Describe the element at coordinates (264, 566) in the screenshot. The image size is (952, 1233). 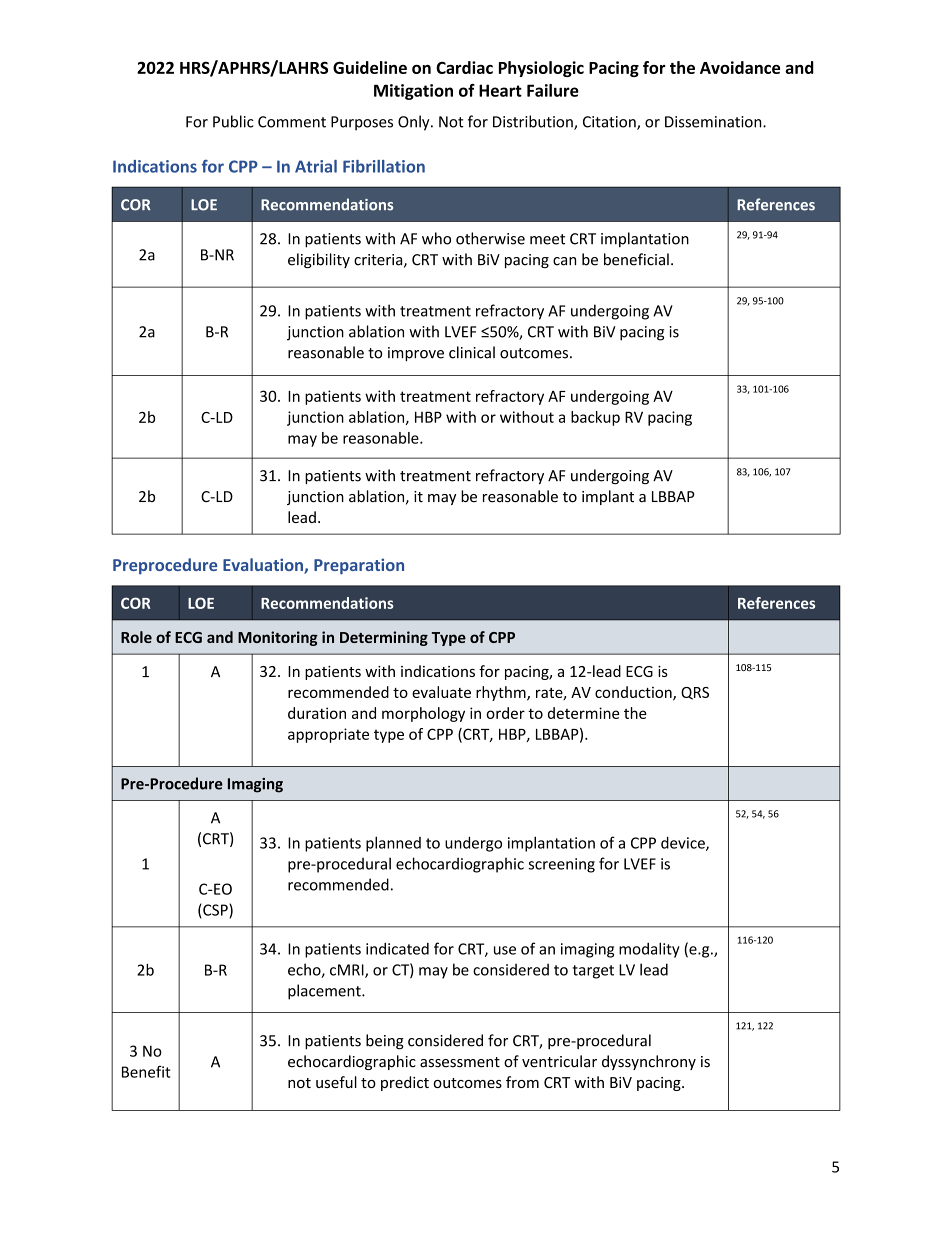
I see `Evaluation` at that location.
